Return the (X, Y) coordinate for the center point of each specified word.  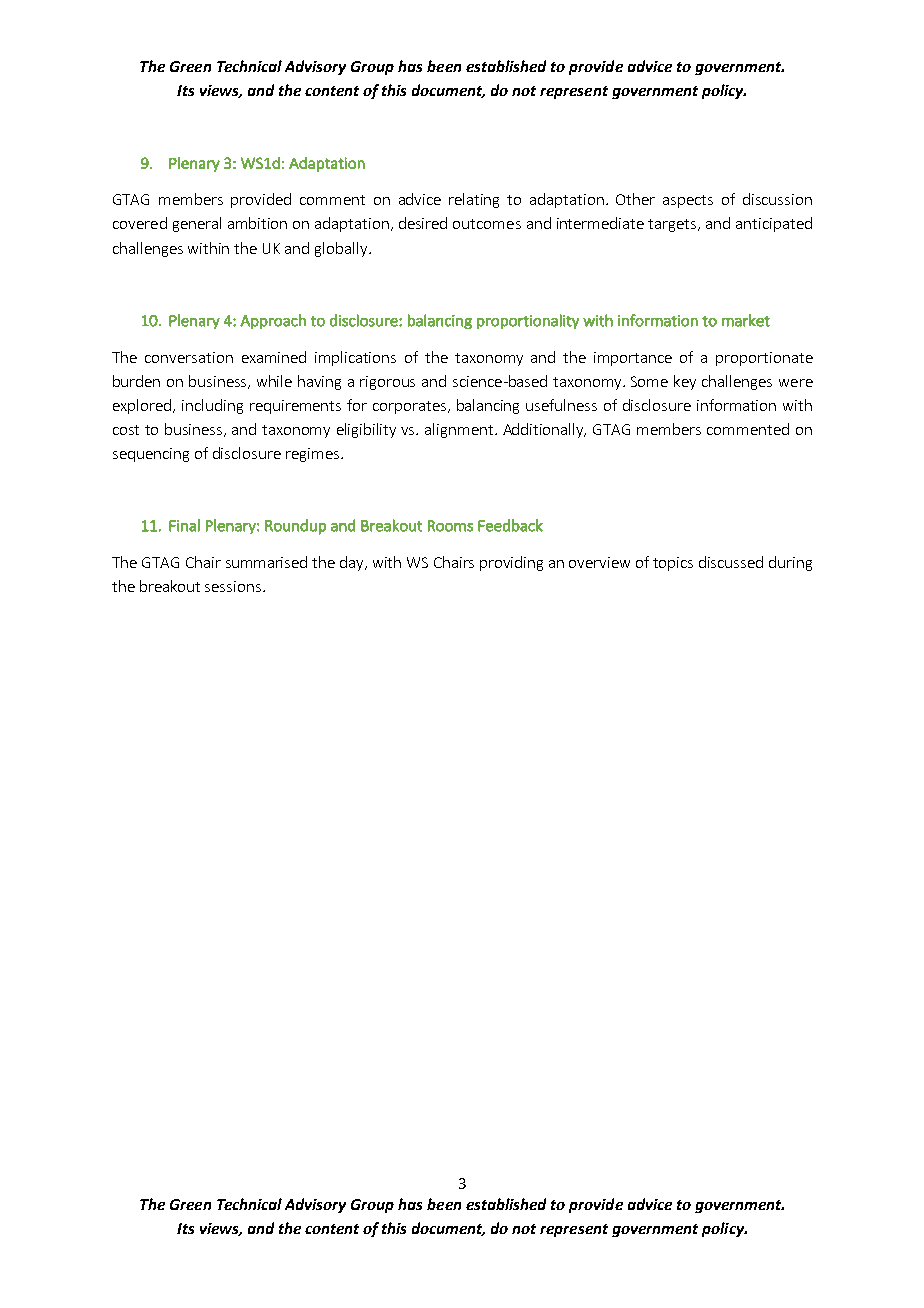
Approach (273, 321)
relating (474, 200)
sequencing (151, 455)
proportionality (528, 321)
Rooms (450, 526)
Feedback (510, 525)
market (746, 320)
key (685, 382)
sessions (233, 586)
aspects (688, 201)
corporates (409, 407)
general (197, 224)
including (212, 406)
